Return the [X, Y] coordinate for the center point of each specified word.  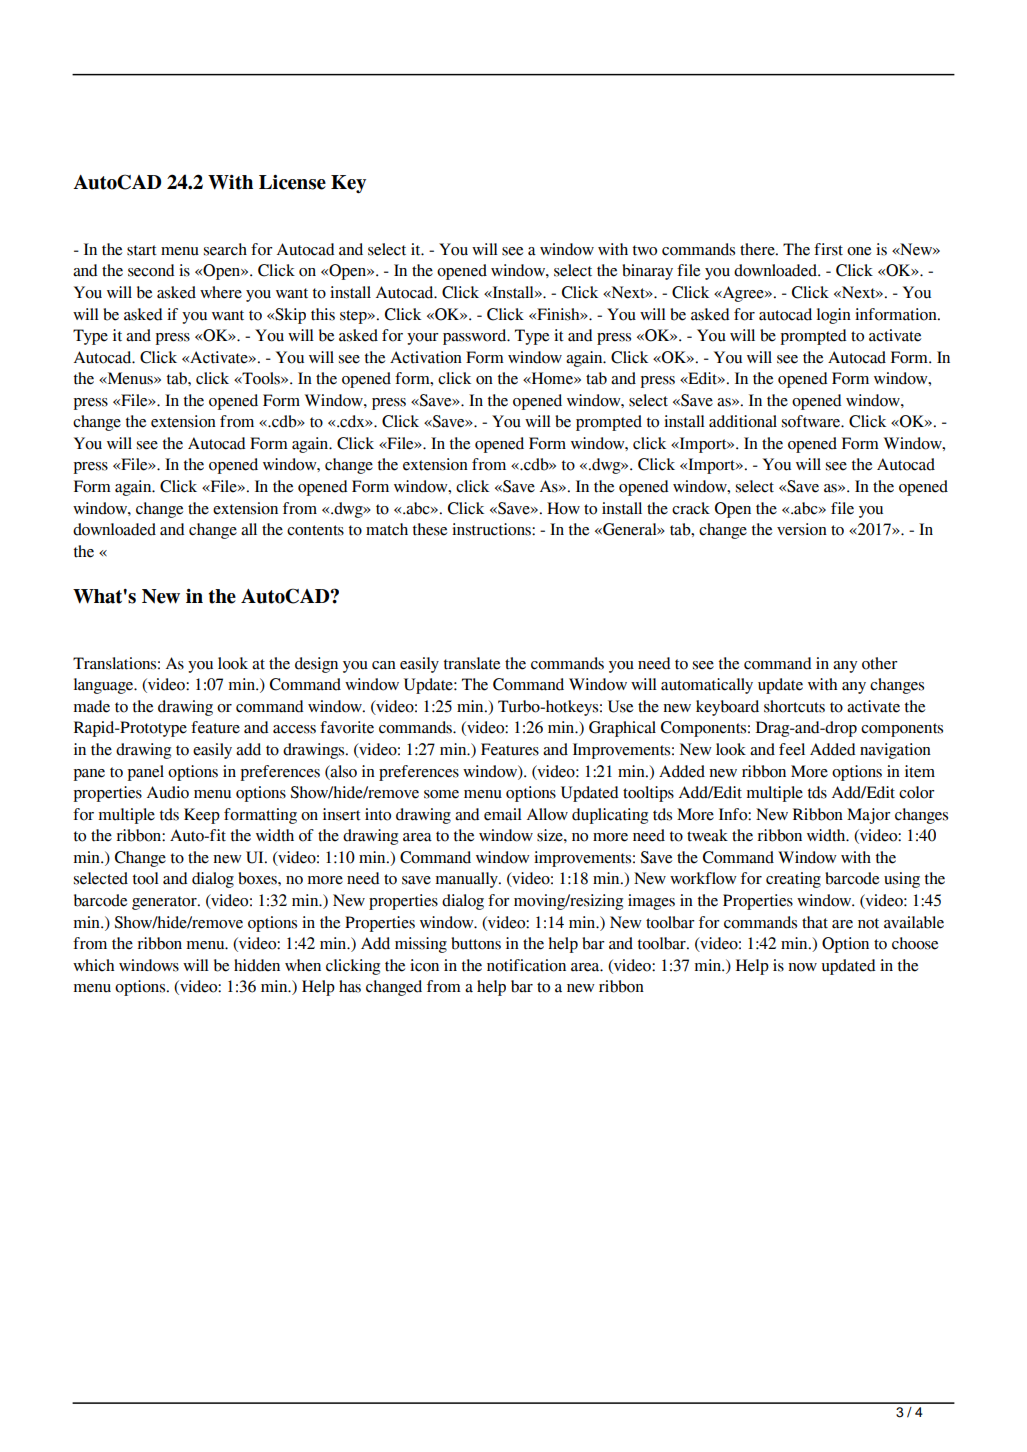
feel [792, 749]
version [802, 529]
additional [743, 421]
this [323, 314]
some [441, 794]
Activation [426, 357]
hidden [257, 965]
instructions [492, 529]
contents [315, 530]
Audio [168, 792]
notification [526, 965]
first [828, 249]
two [645, 250]
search [225, 249]
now [802, 967]
